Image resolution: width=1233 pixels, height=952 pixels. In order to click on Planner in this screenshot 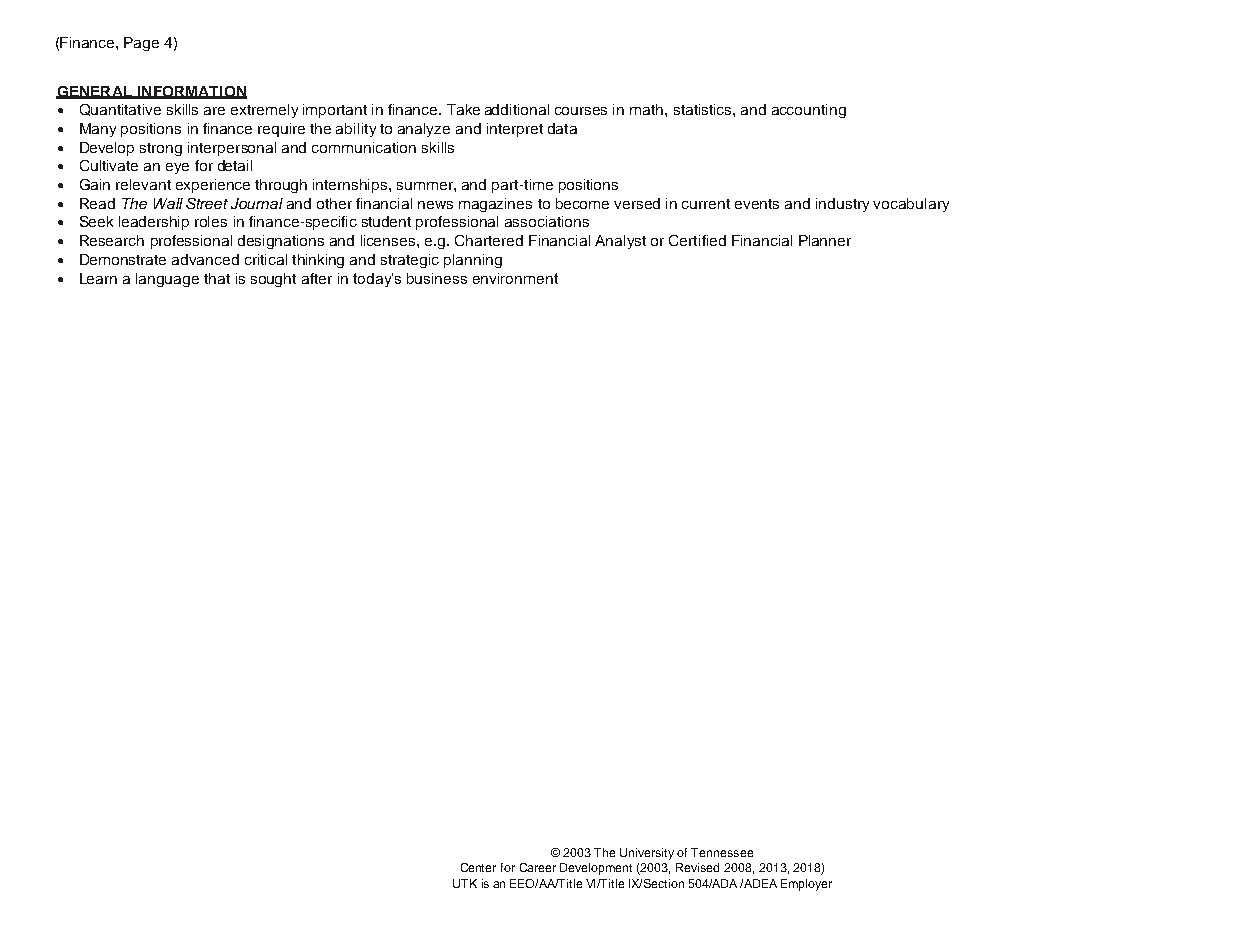, I will do `click(825, 240)`.
